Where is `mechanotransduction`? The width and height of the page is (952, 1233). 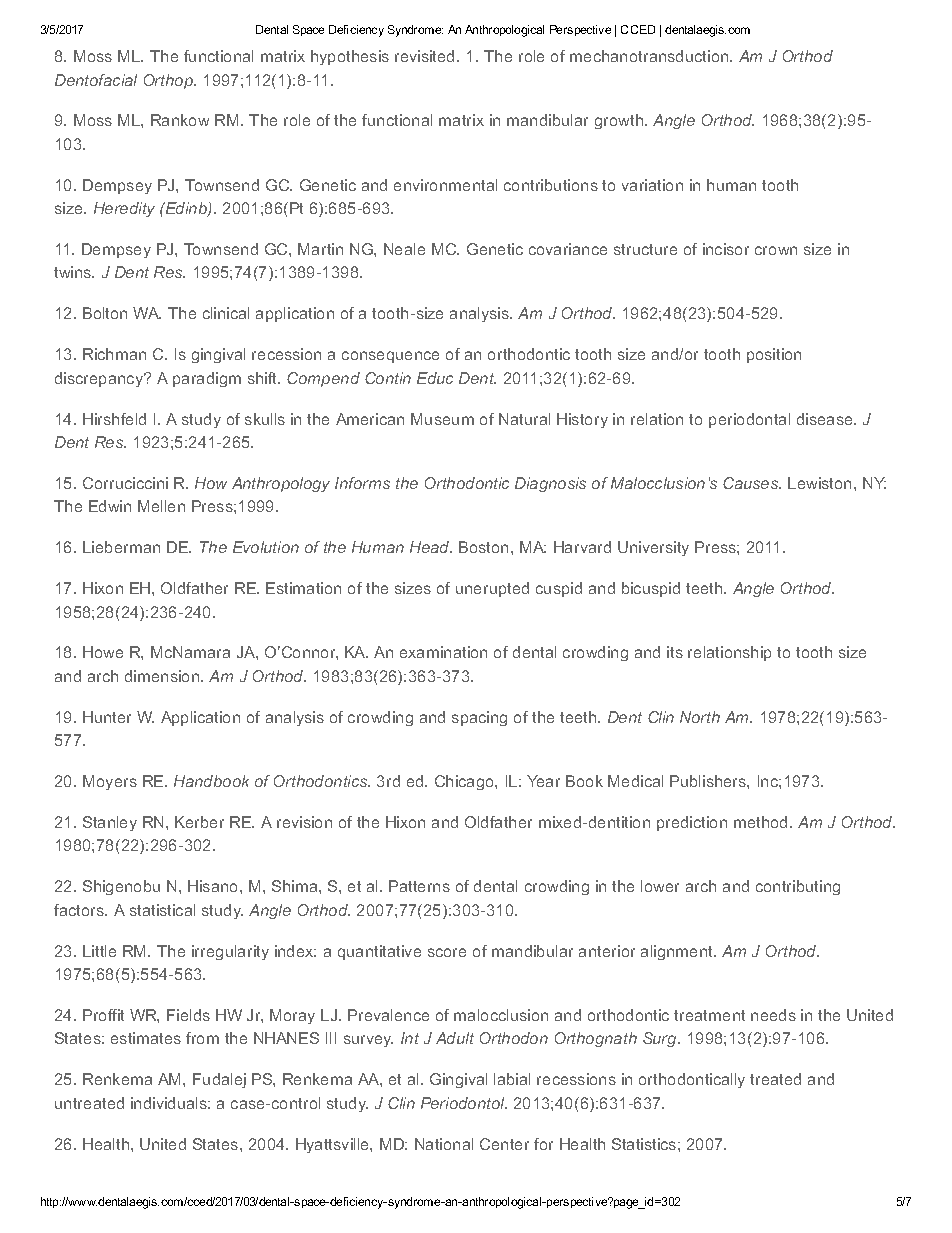 mechanotransduction is located at coordinates (650, 56).
